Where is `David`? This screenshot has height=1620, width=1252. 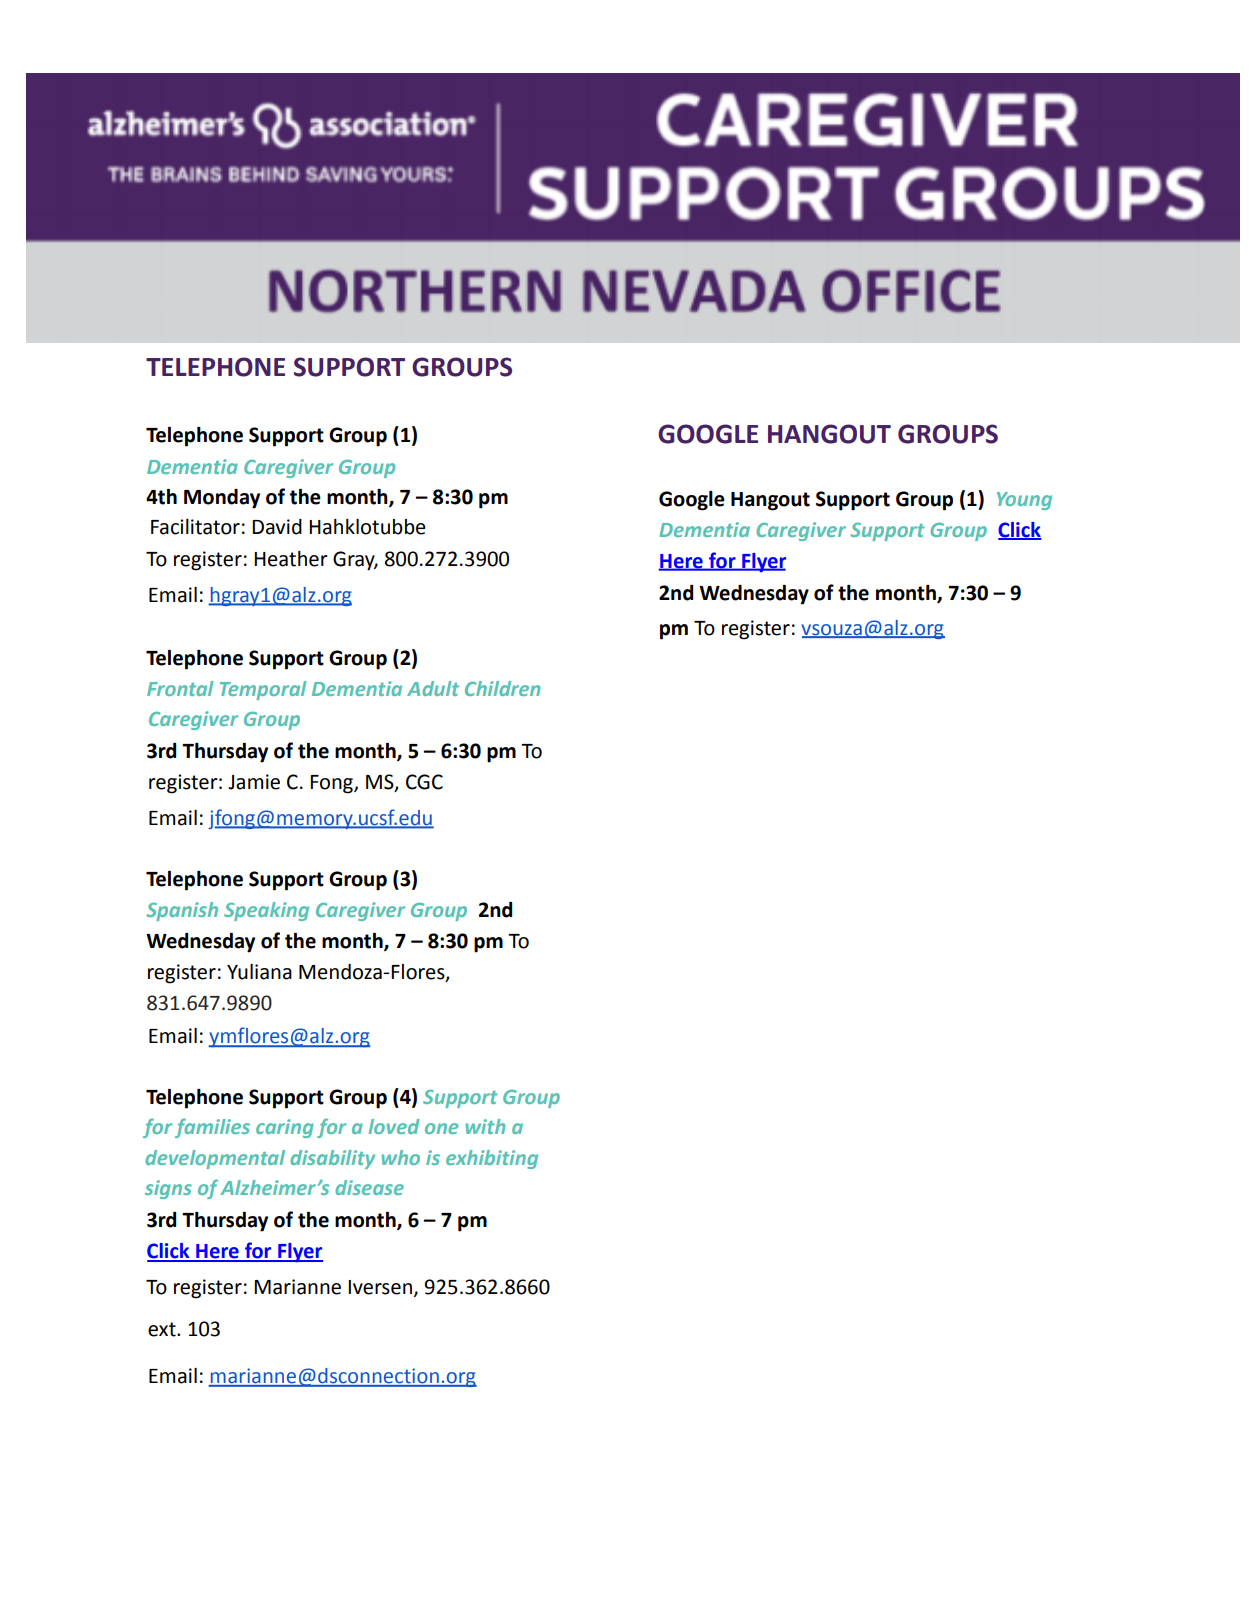
David is located at coordinates (277, 527).
